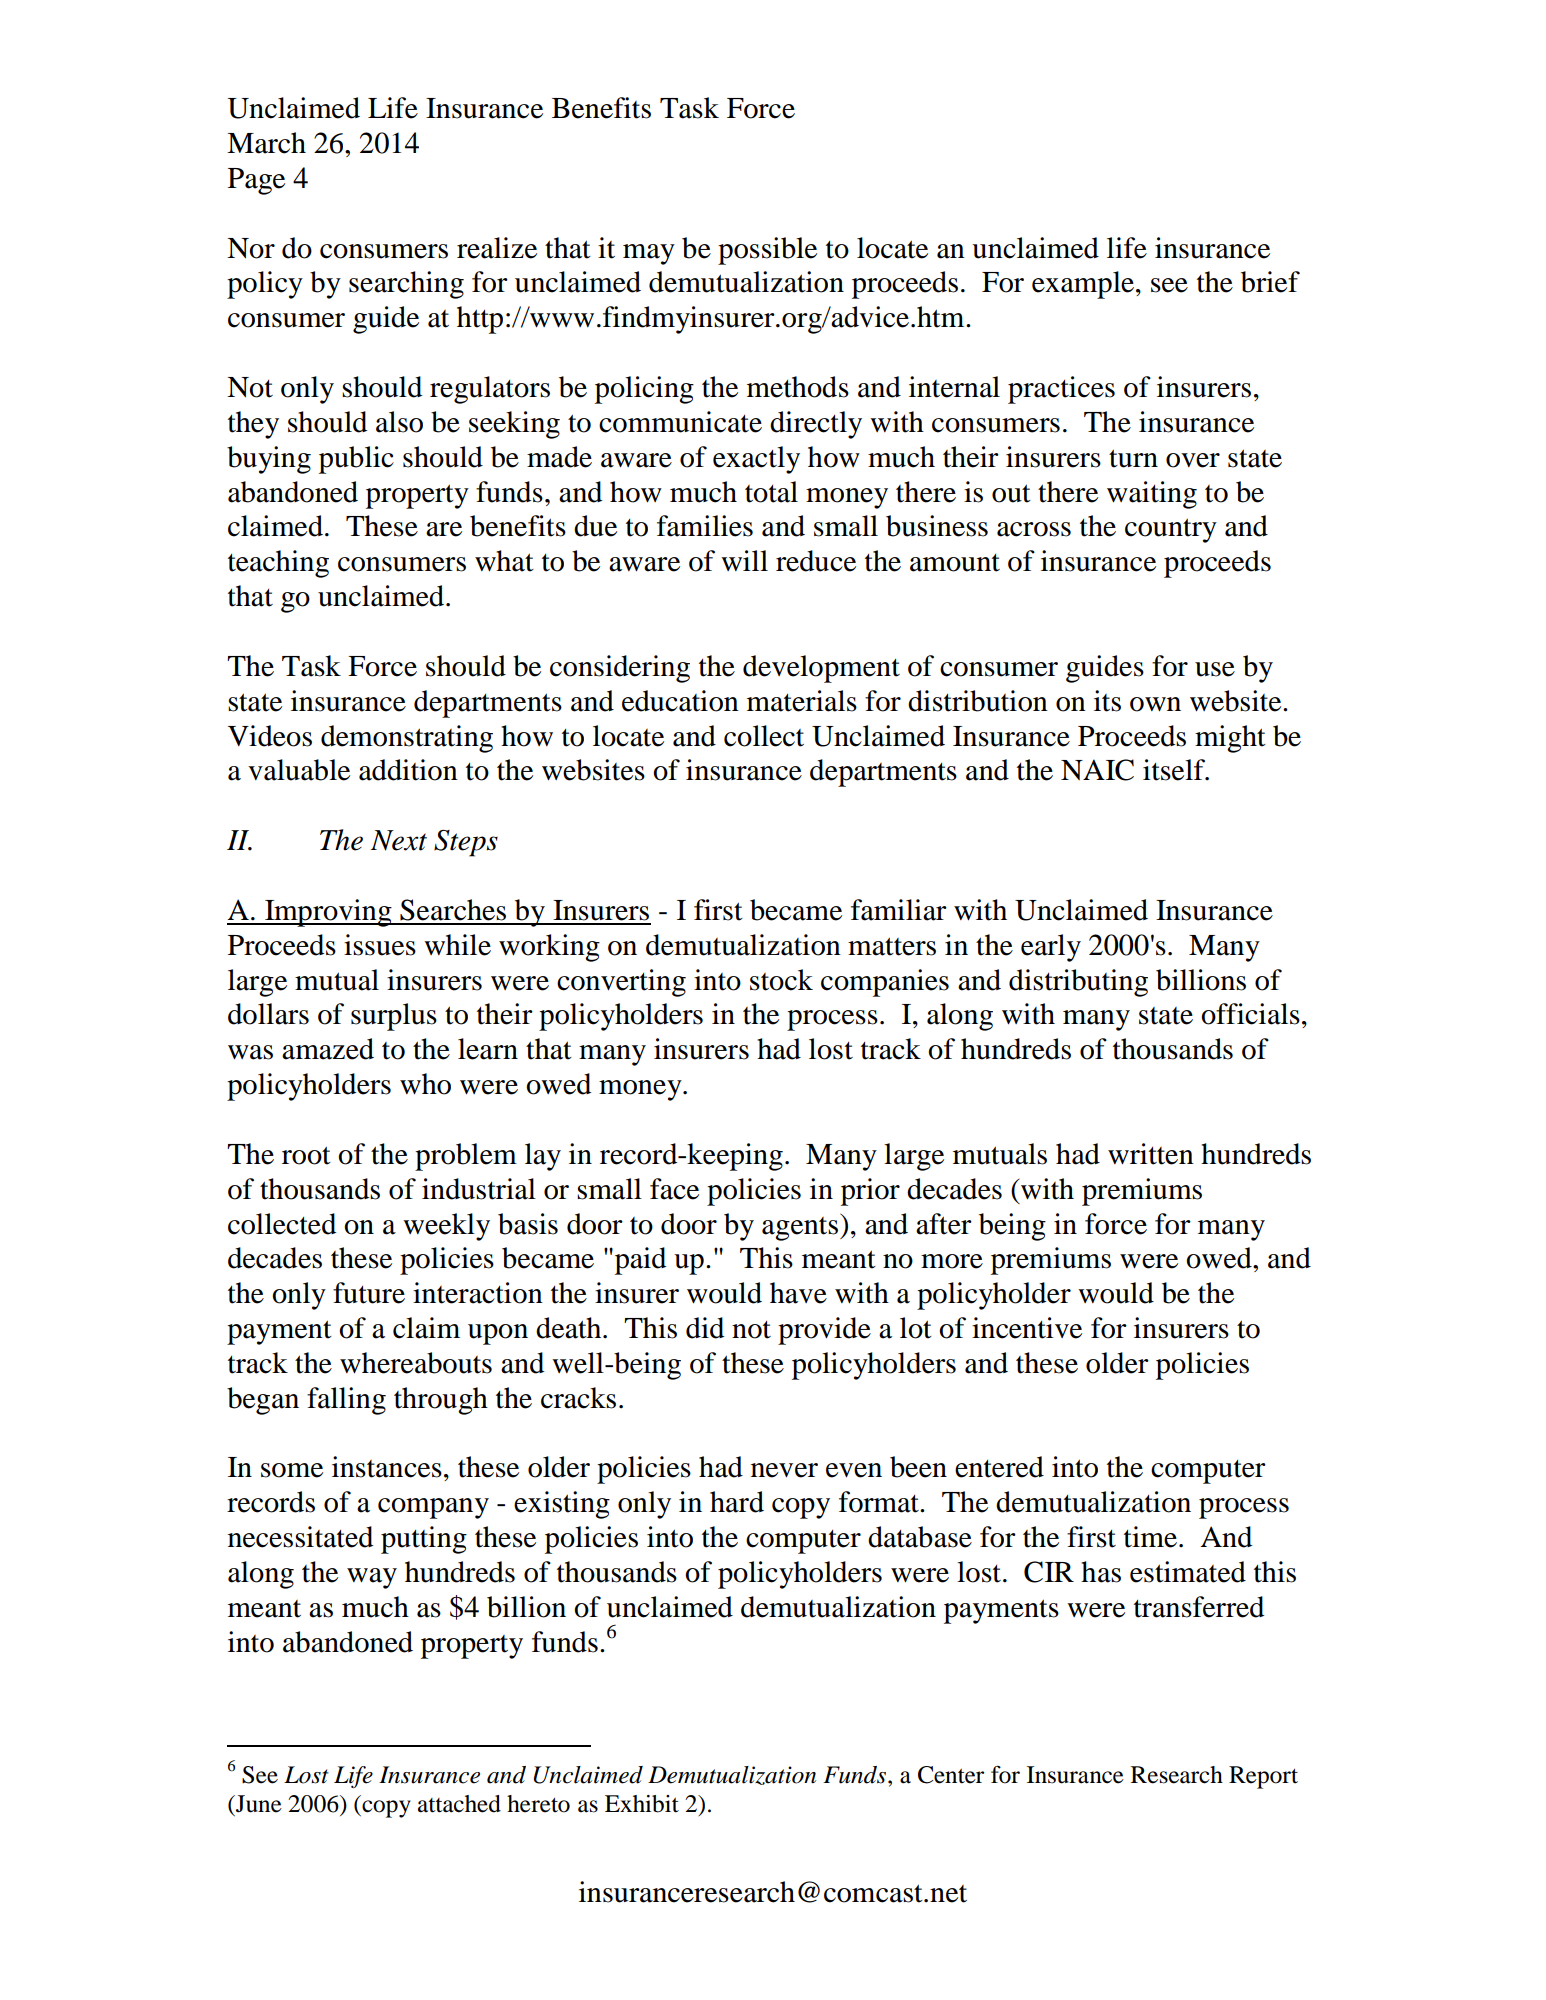 The height and width of the image is (2000, 1546). What do you see at coordinates (369, 1293) in the image?
I see `future` at bounding box center [369, 1293].
